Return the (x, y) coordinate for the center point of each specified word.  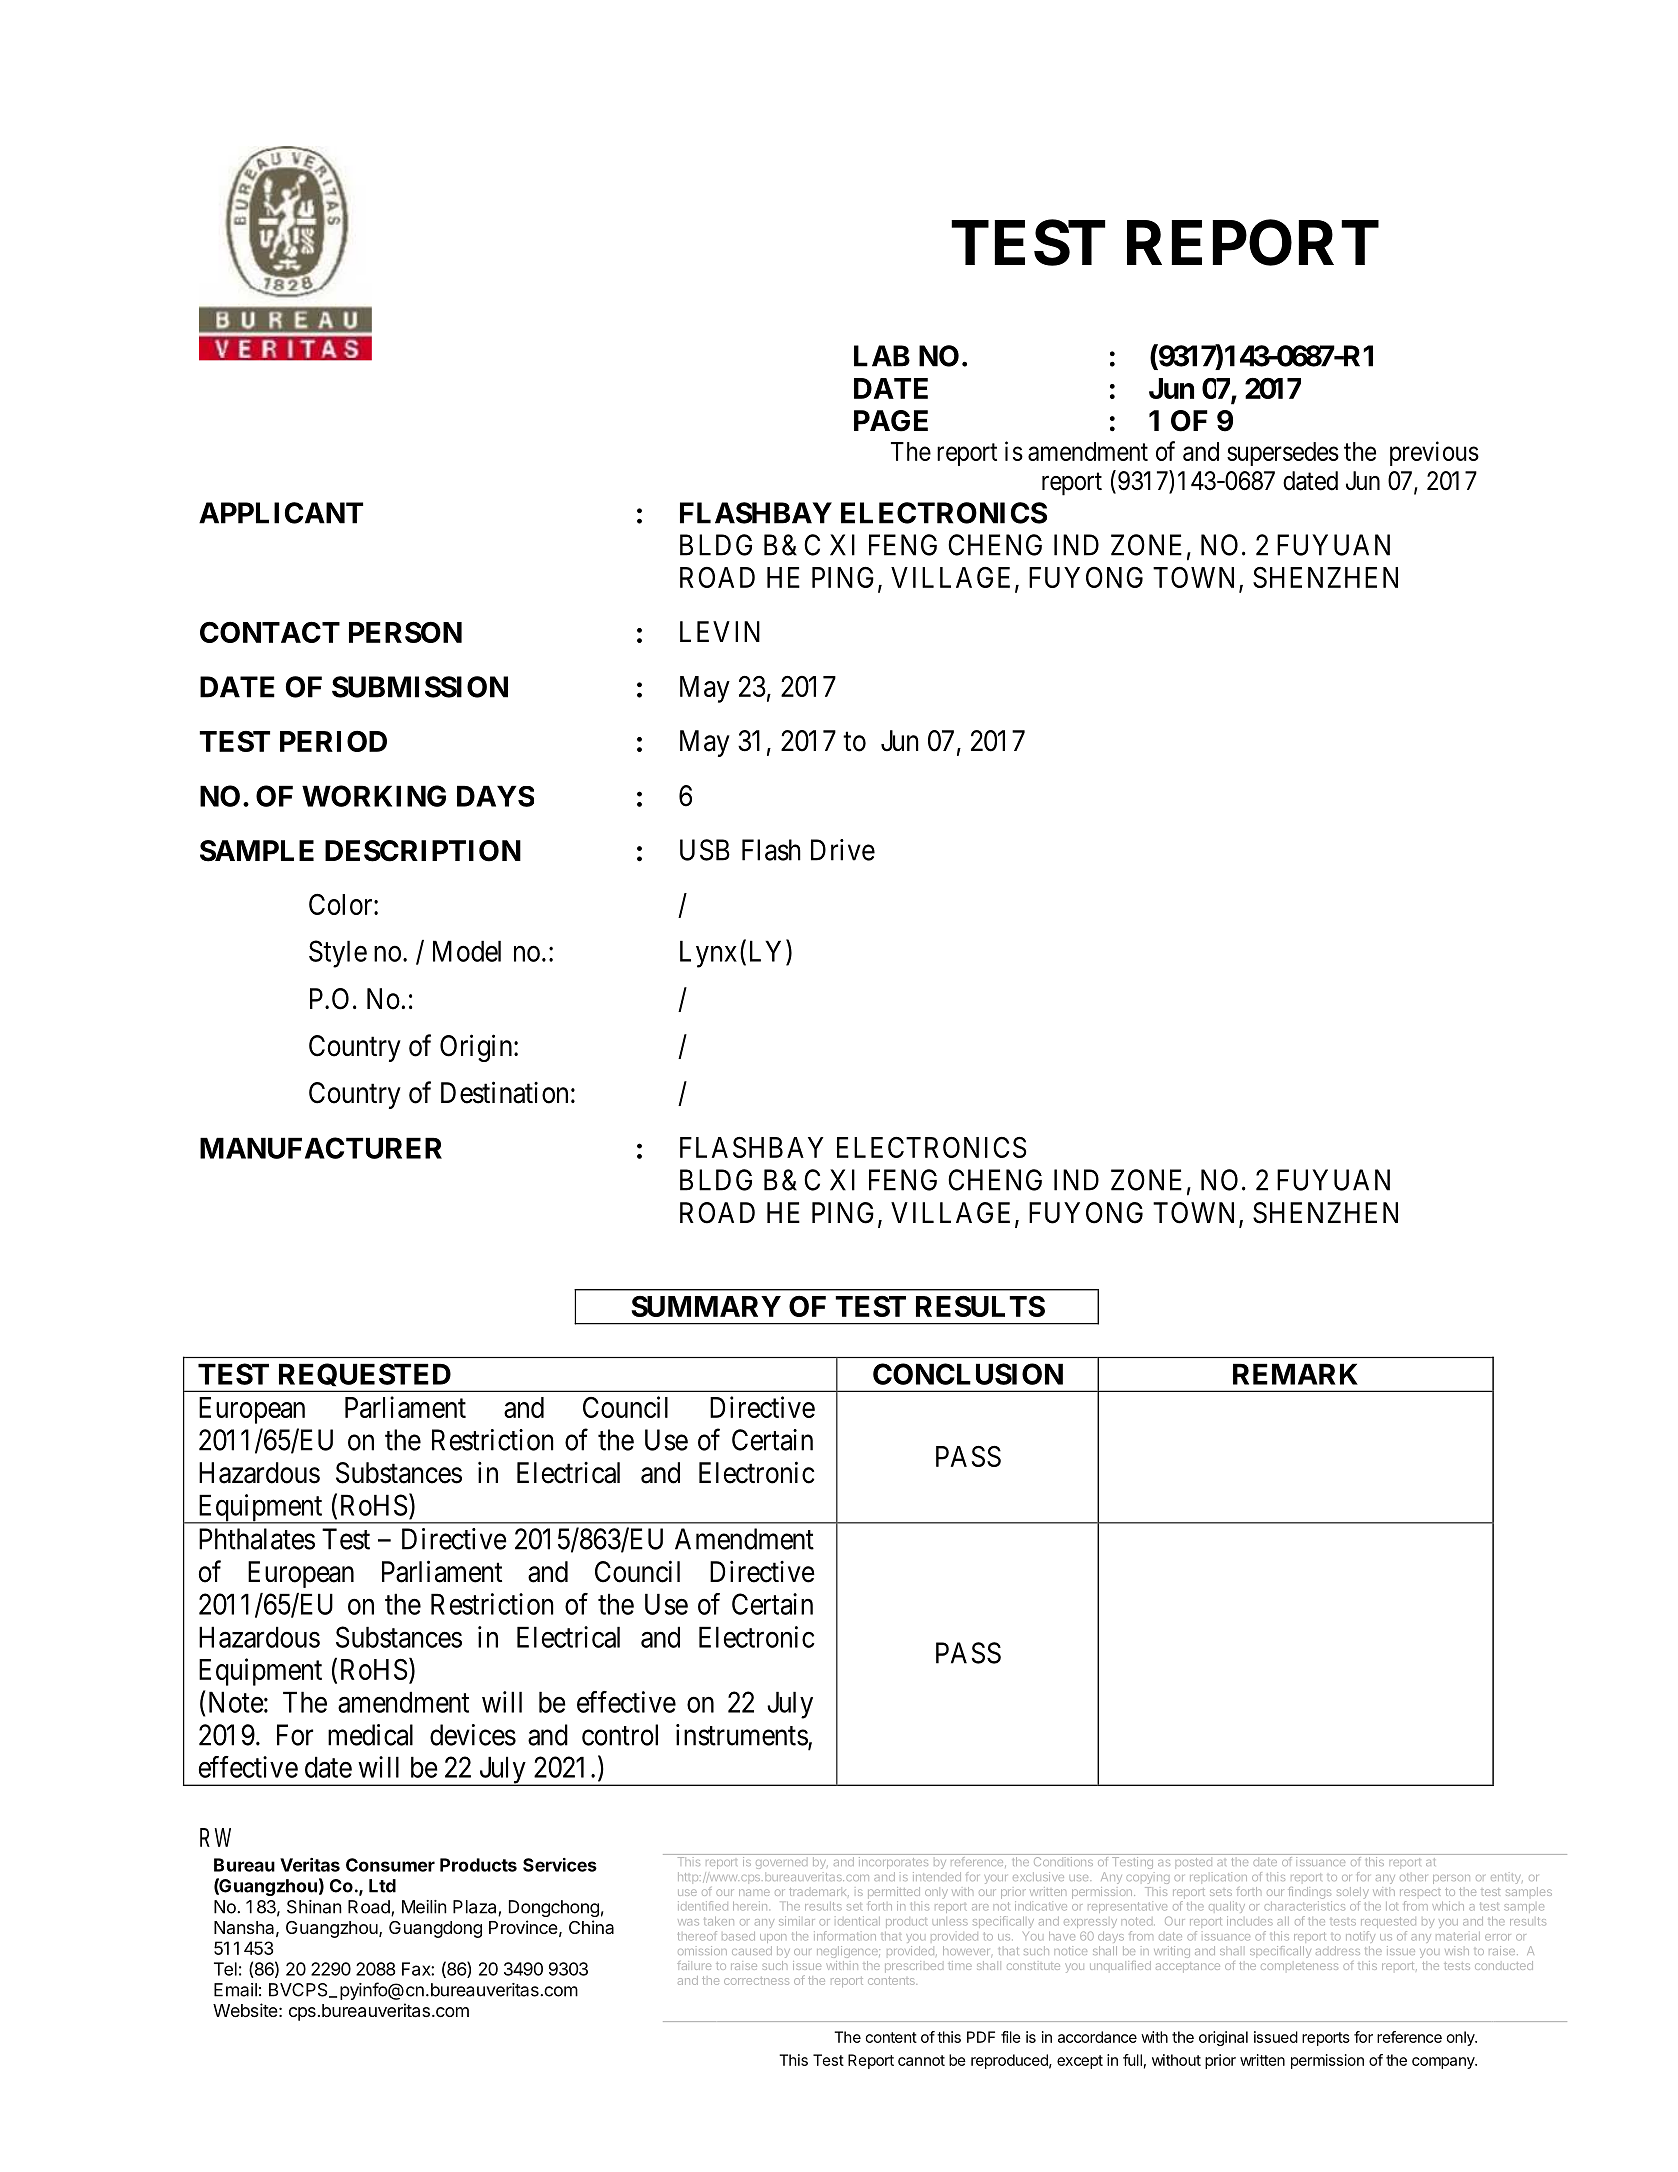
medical (370, 1735)
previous (1434, 453)
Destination (504, 1092)
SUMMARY (706, 1306)
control (620, 1735)
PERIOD (333, 741)
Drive (843, 850)
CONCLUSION (968, 1374)
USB (705, 850)
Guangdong (435, 1929)
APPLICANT (281, 513)
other (1413, 1877)
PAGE (891, 421)
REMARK (1295, 1374)
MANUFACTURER (321, 1148)
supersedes (1283, 454)
